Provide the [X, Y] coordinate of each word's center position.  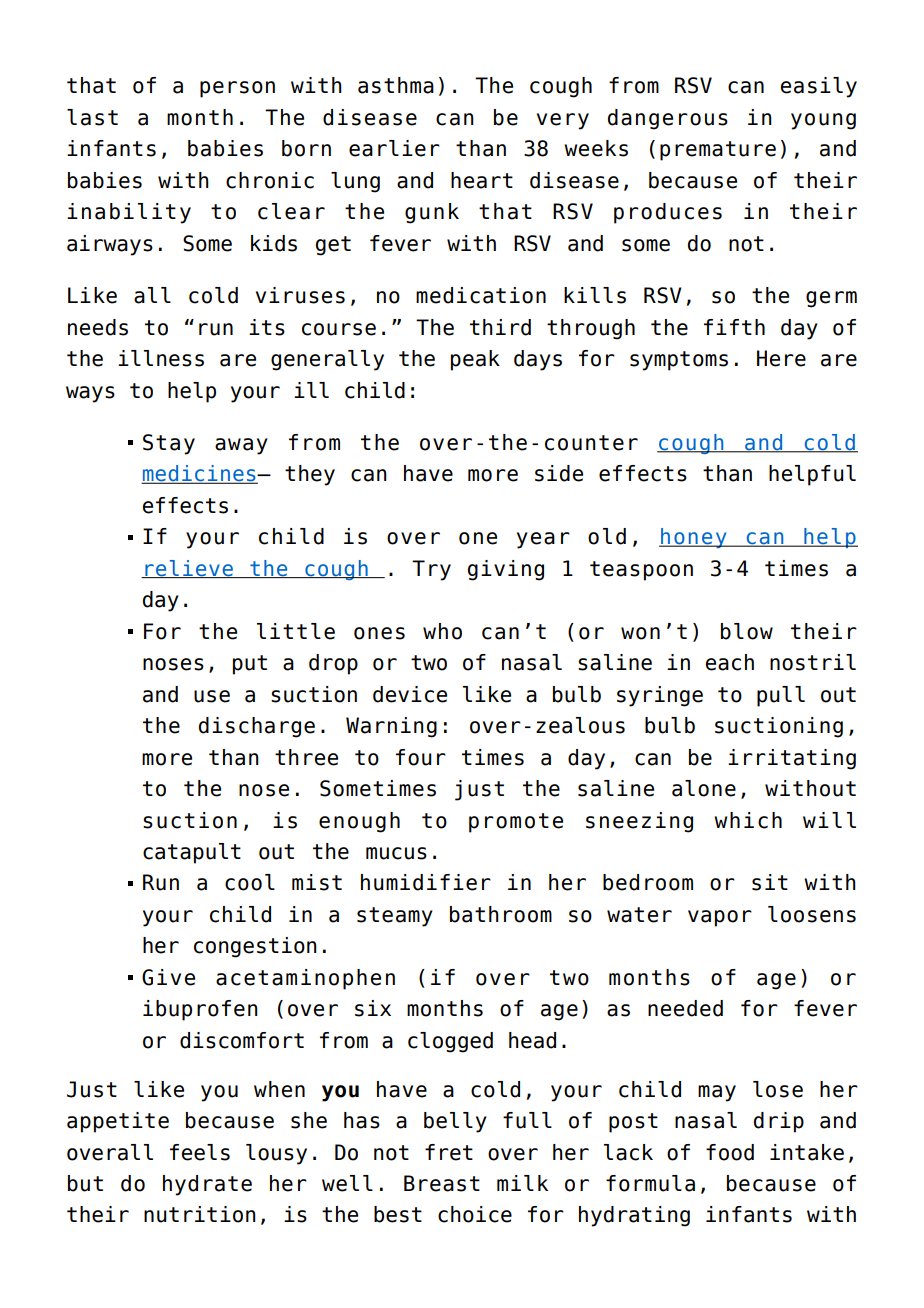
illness [161, 358]
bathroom [501, 914]
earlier [394, 148]
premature [718, 151]
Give [168, 977]
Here [781, 358]
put [250, 665]
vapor [720, 918]
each [730, 662]
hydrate [207, 1185]
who [442, 631]
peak [475, 360]
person [237, 89]
